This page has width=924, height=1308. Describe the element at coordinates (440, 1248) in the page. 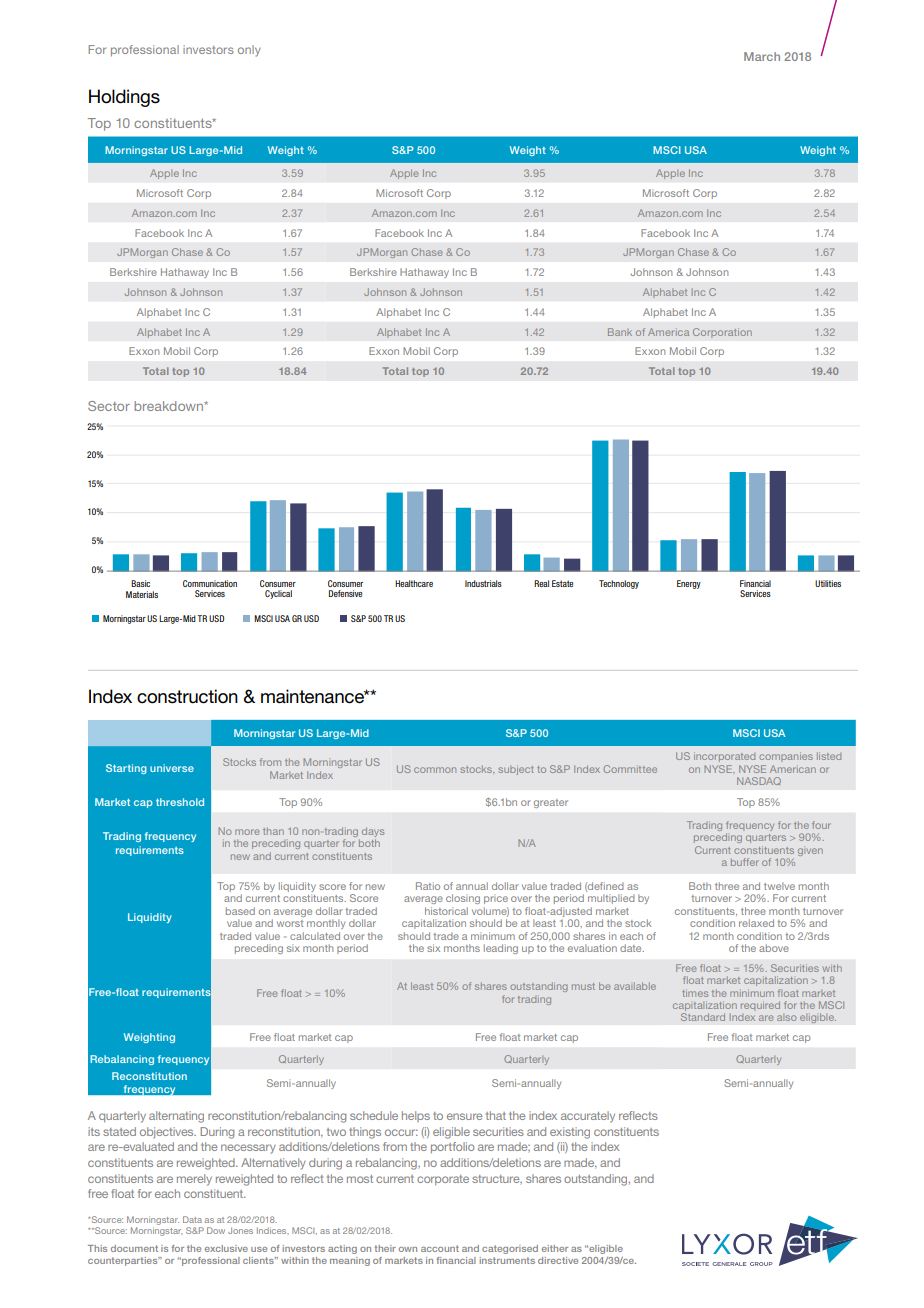

I see `account` at that location.
